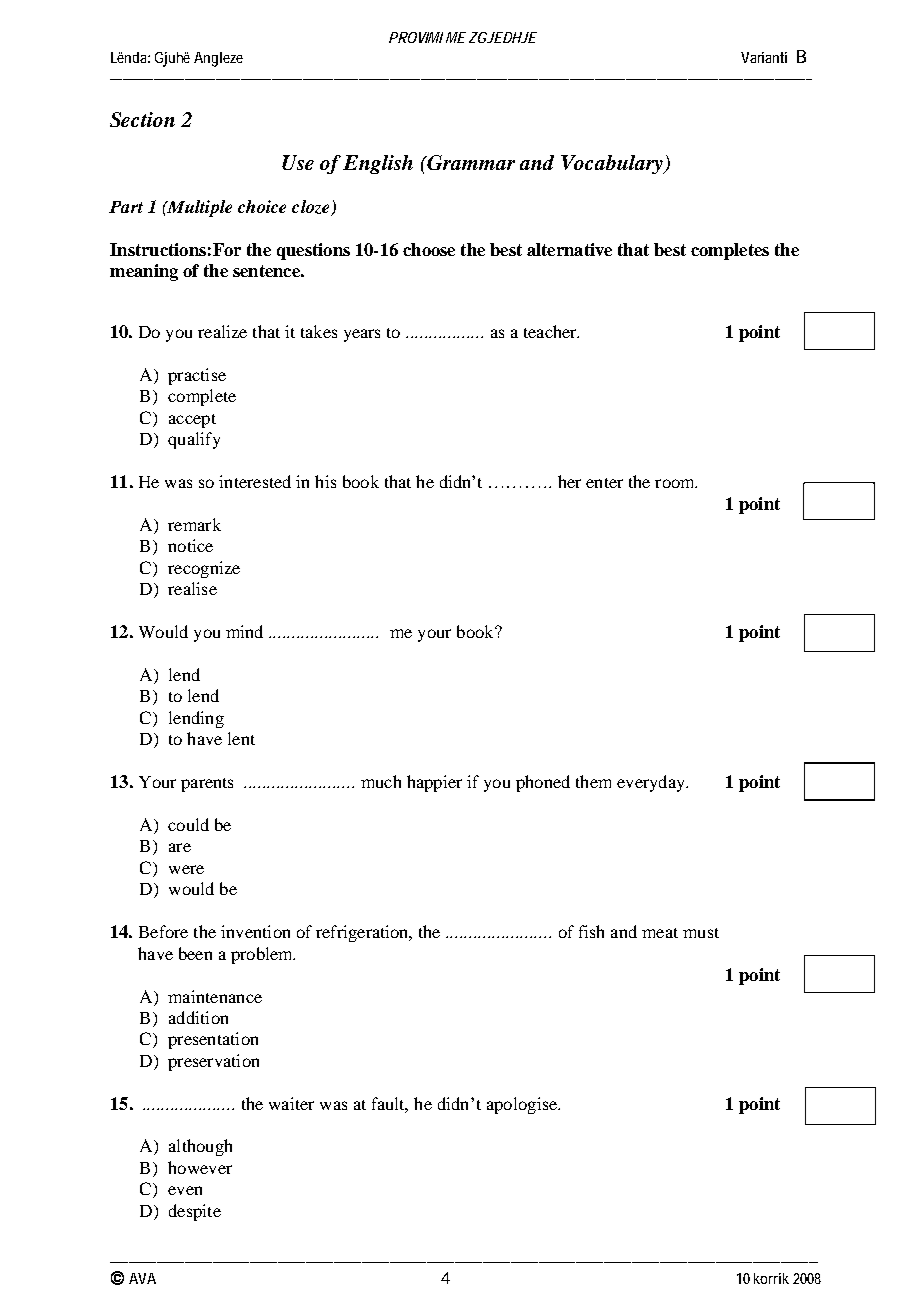 This screenshot has width=924, height=1308. Describe the element at coordinates (195, 1212) in the screenshot. I see `despite` at that location.
